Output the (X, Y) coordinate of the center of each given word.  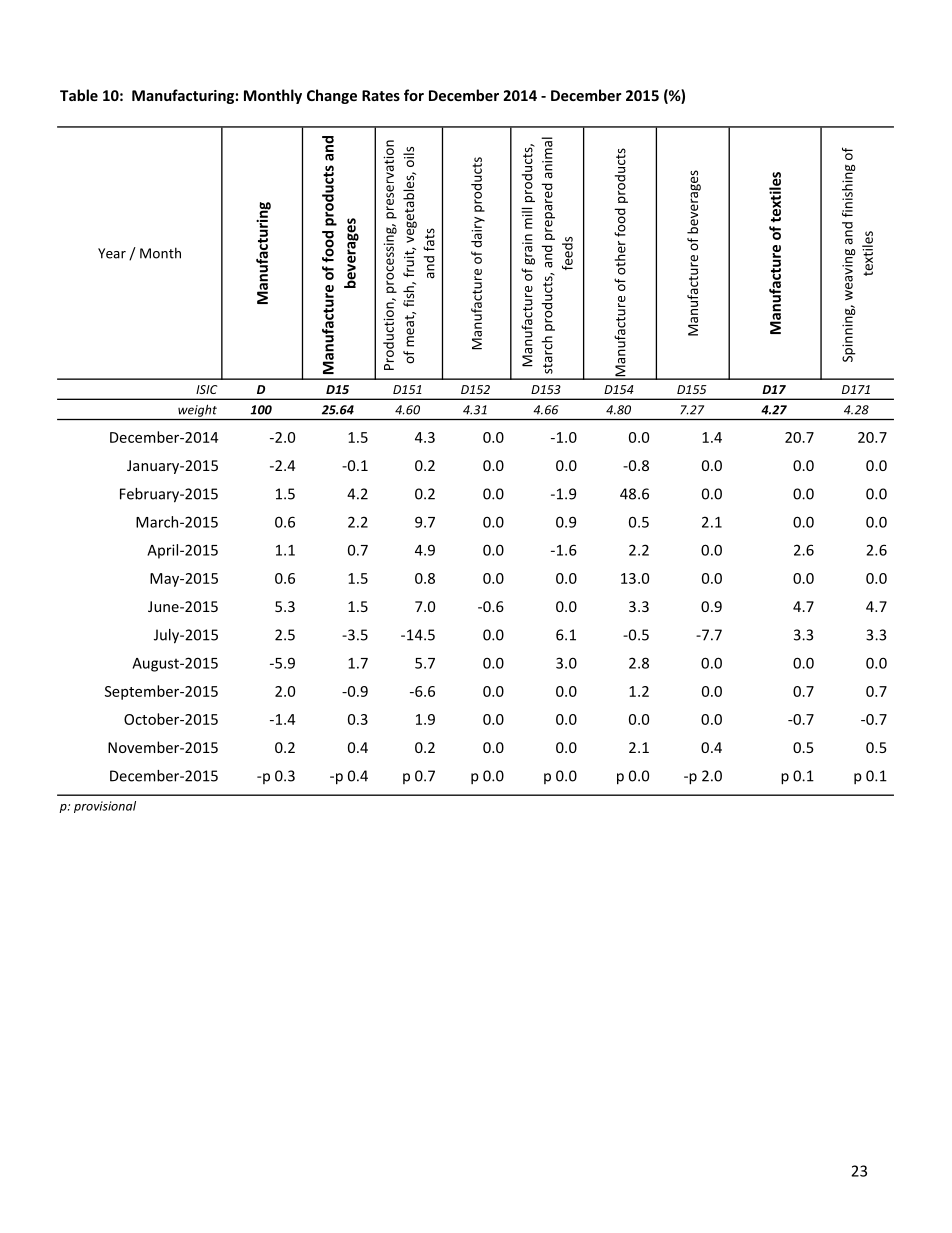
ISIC (207, 389)
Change (332, 96)
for (414, 95)
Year (112, 253)
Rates (381, 95)
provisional (105, 807)
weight (197, 411)
